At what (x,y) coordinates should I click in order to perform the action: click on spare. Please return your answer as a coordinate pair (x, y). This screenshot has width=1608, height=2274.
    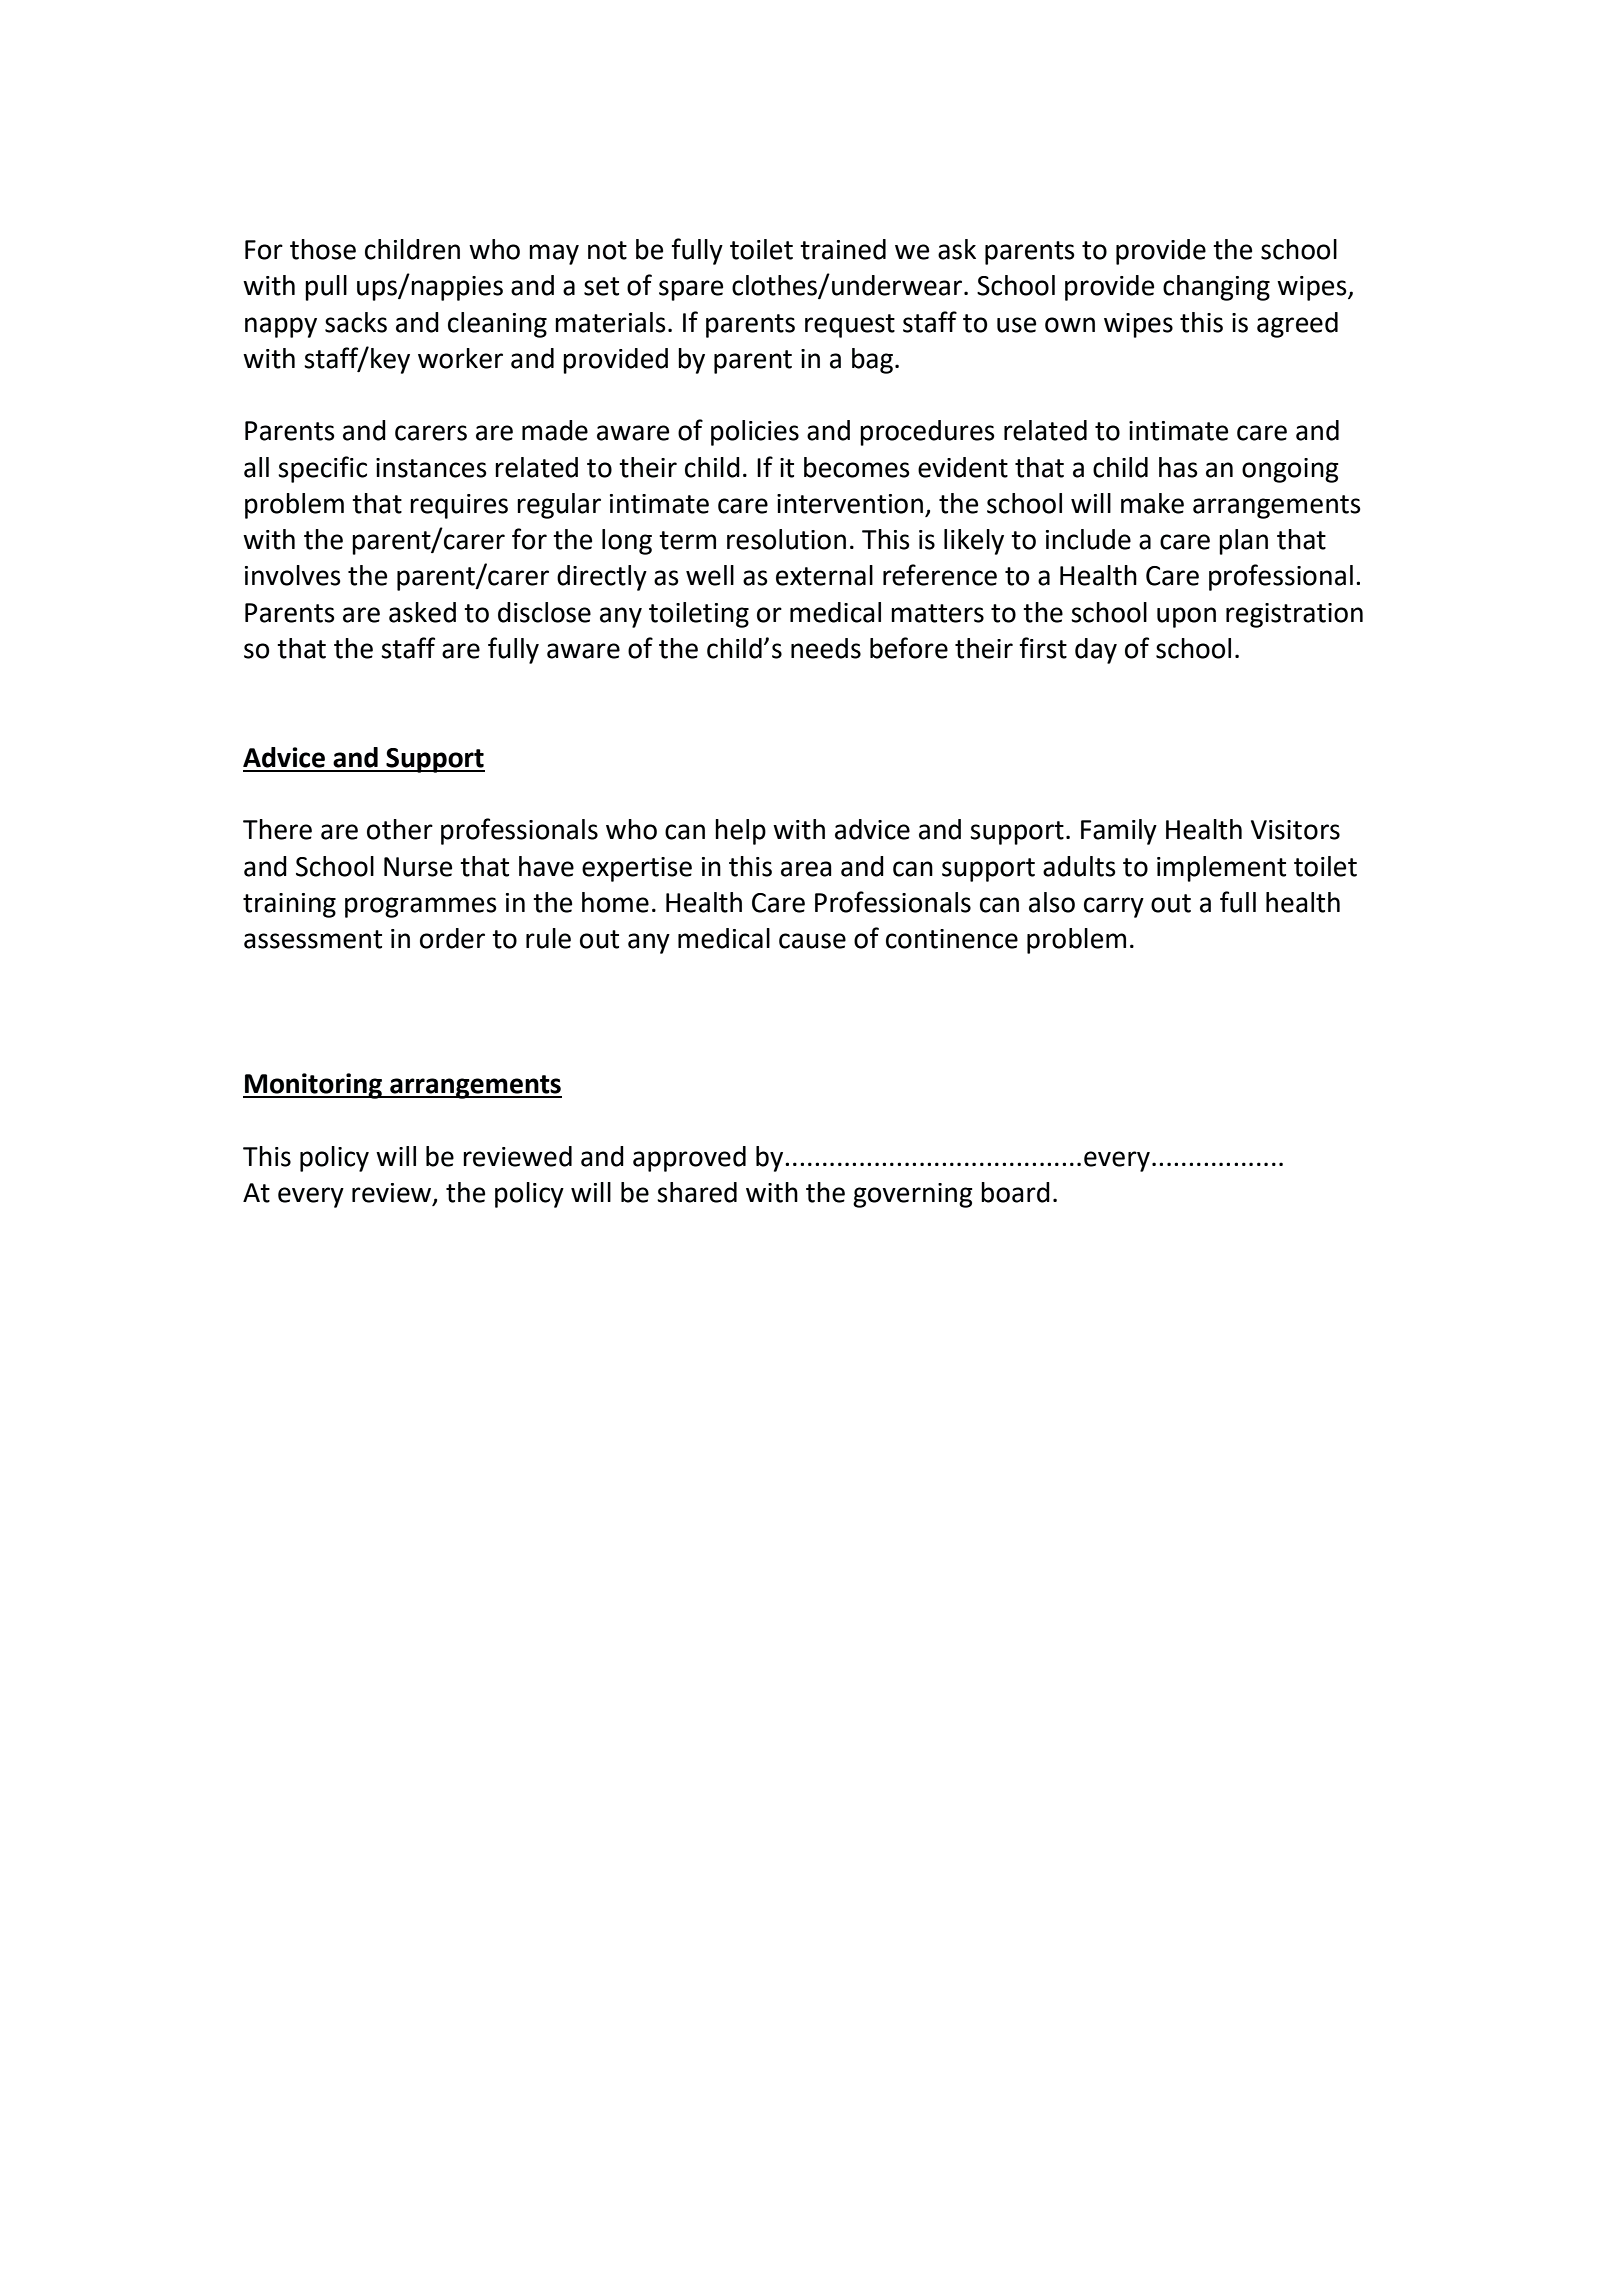
    Looking at the image, I should click on (691, 290).
